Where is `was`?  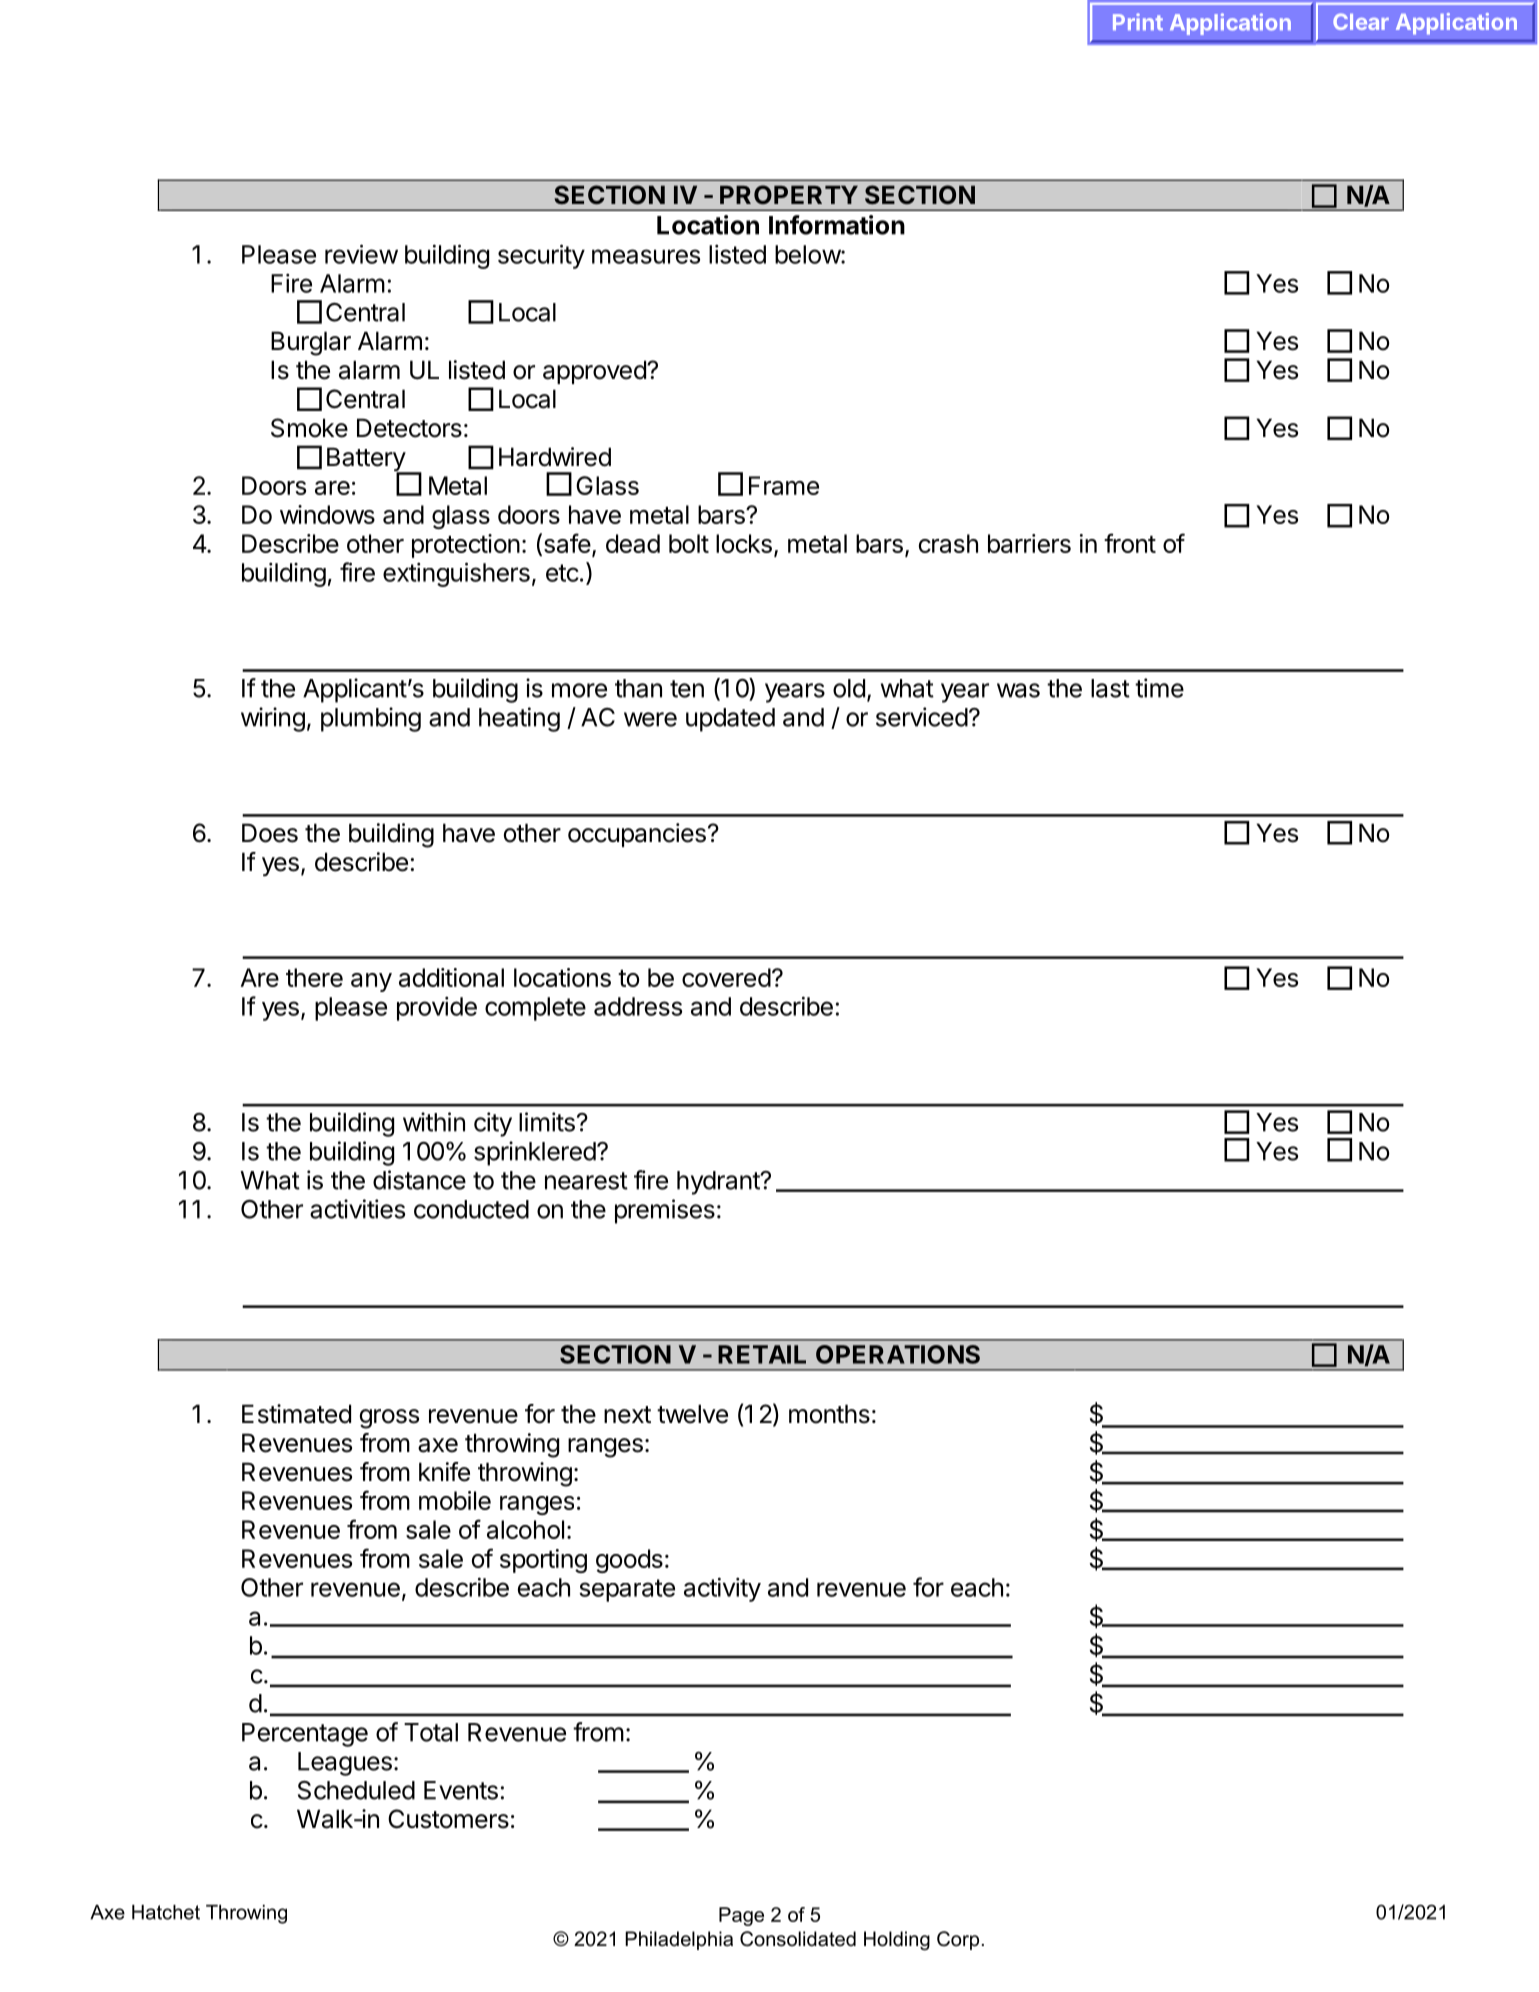
was is located at coordinates (1018, 690).
